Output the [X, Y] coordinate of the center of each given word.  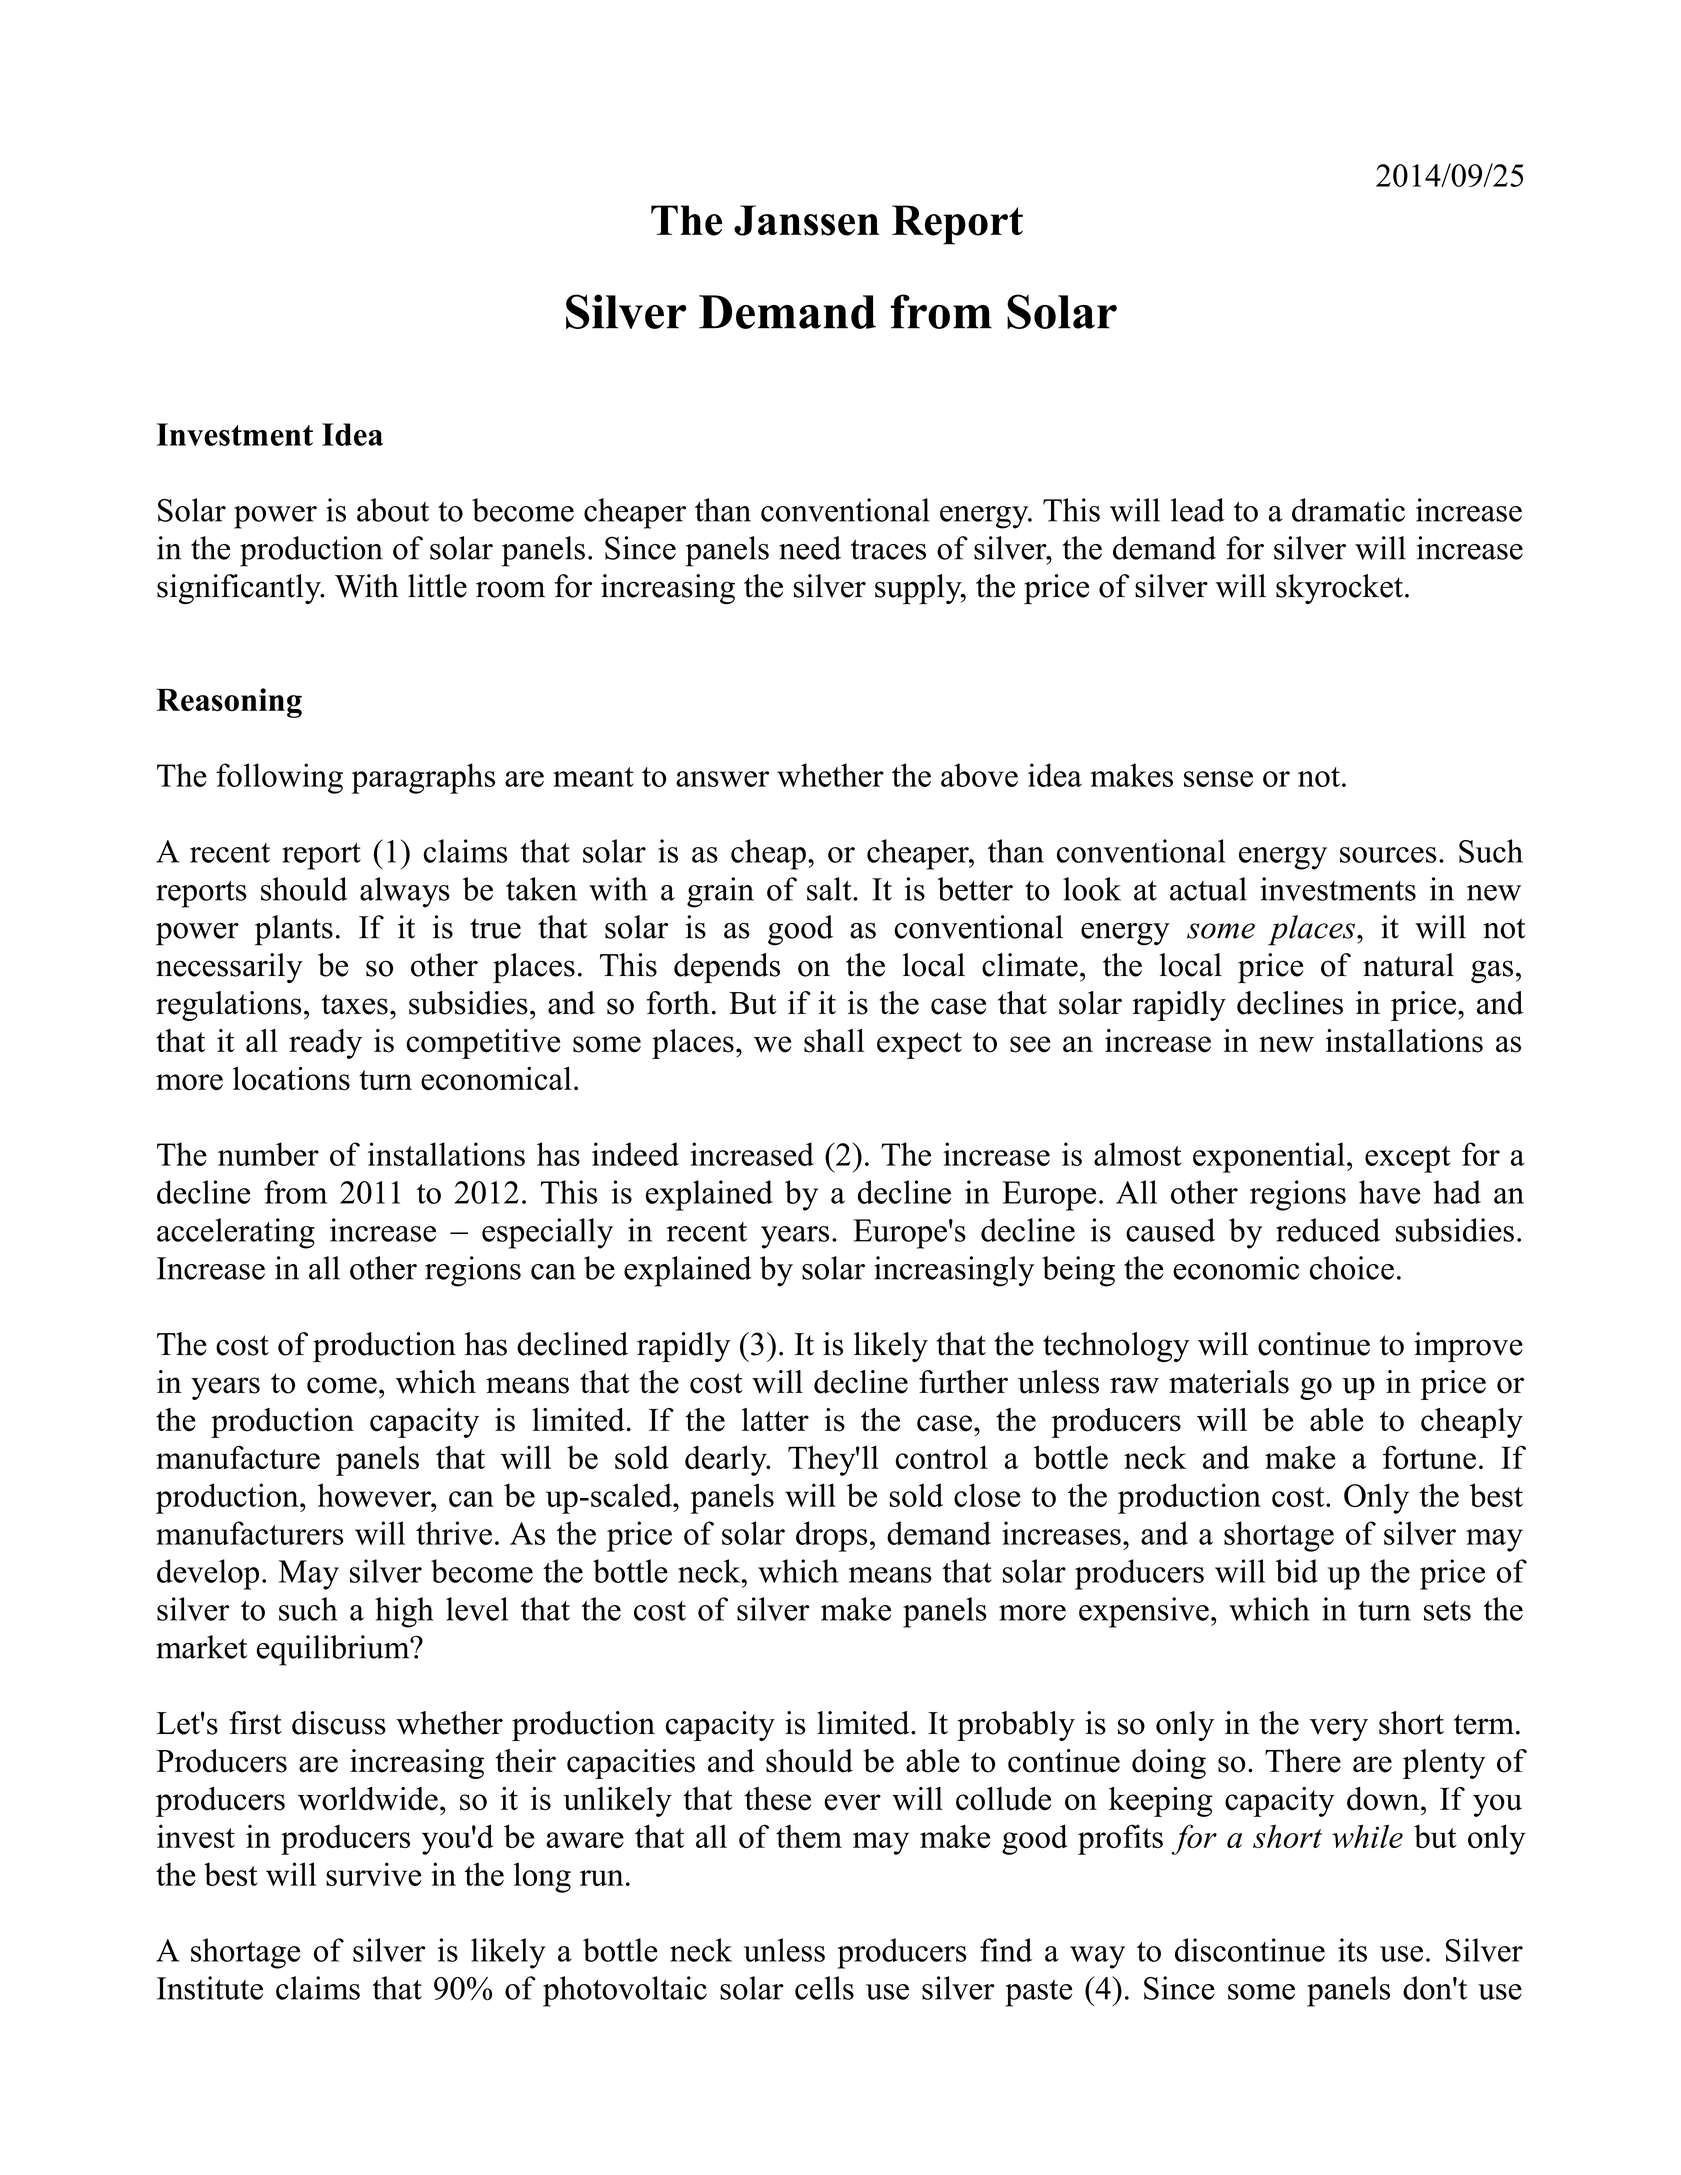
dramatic [1348, 510]
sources [1388, 855]
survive [374, 1874]
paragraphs [423, 778]
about [393, 510]
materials [1229, 1382]
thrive [454, 1533]
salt [830, 889]
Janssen [806, 220]
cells [824, 1988]
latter [775, 1420]
